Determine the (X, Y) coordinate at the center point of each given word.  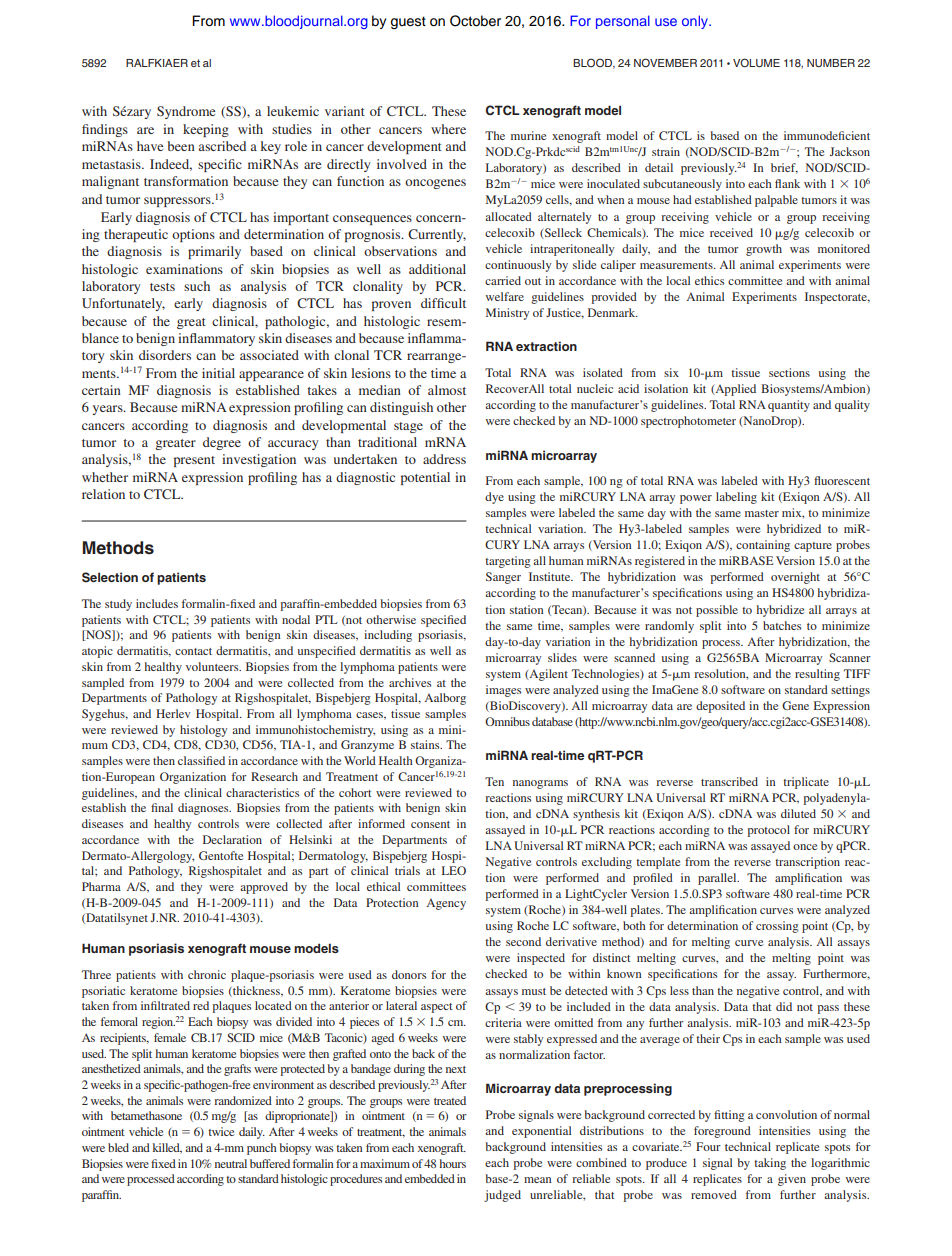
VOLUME (756, 62)
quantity (789, 406)
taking (770, 1164)
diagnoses (204, 809)
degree (222, 443)
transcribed (729, 781)
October (475, 21)
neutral (231, 1163)
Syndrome (186, 112)
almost (447, 390)
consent (430, 824)
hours (453, 1163)
